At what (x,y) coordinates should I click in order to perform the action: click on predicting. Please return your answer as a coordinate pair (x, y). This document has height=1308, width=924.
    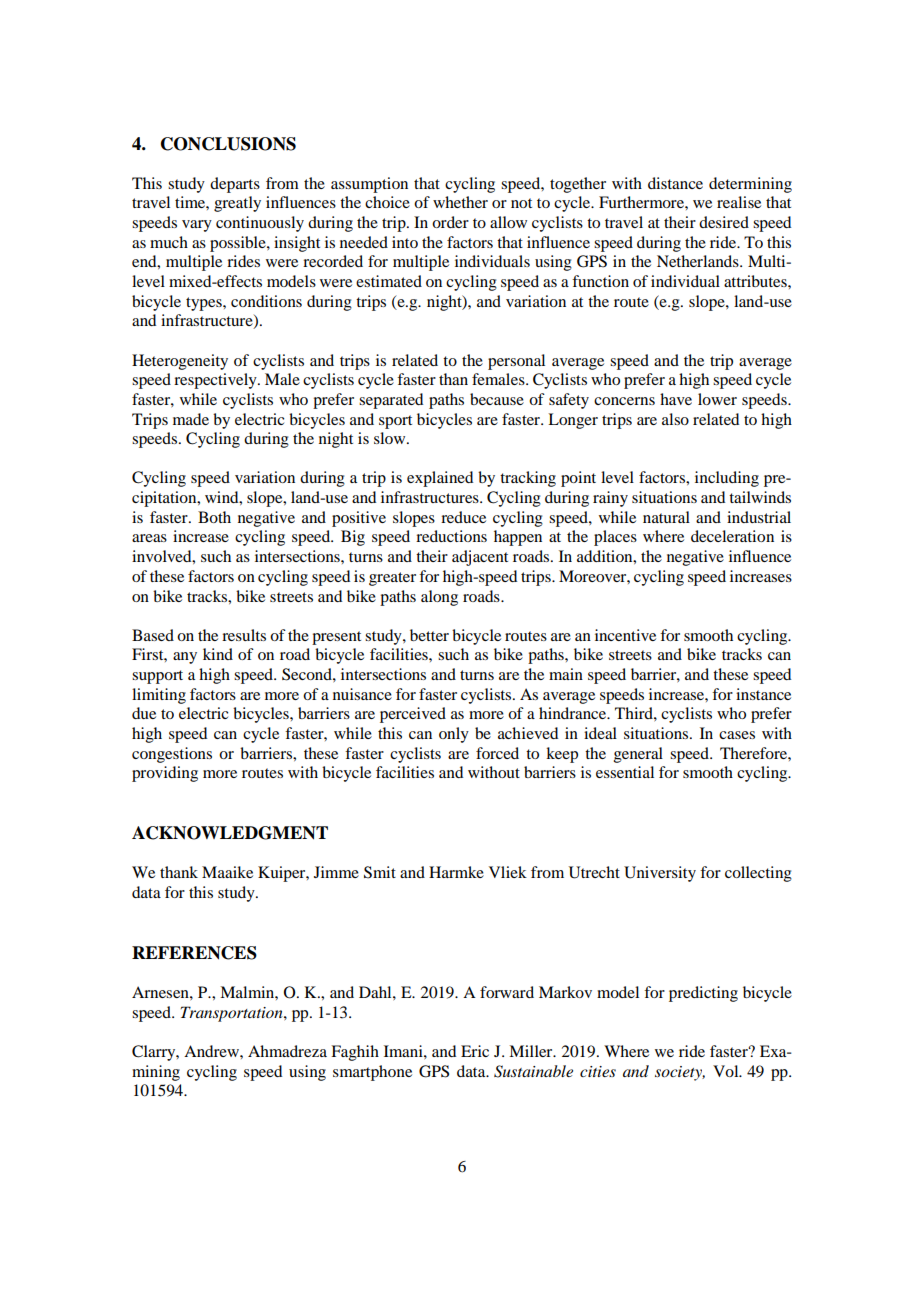
    Looking at the image, I should click on (703, 994).
